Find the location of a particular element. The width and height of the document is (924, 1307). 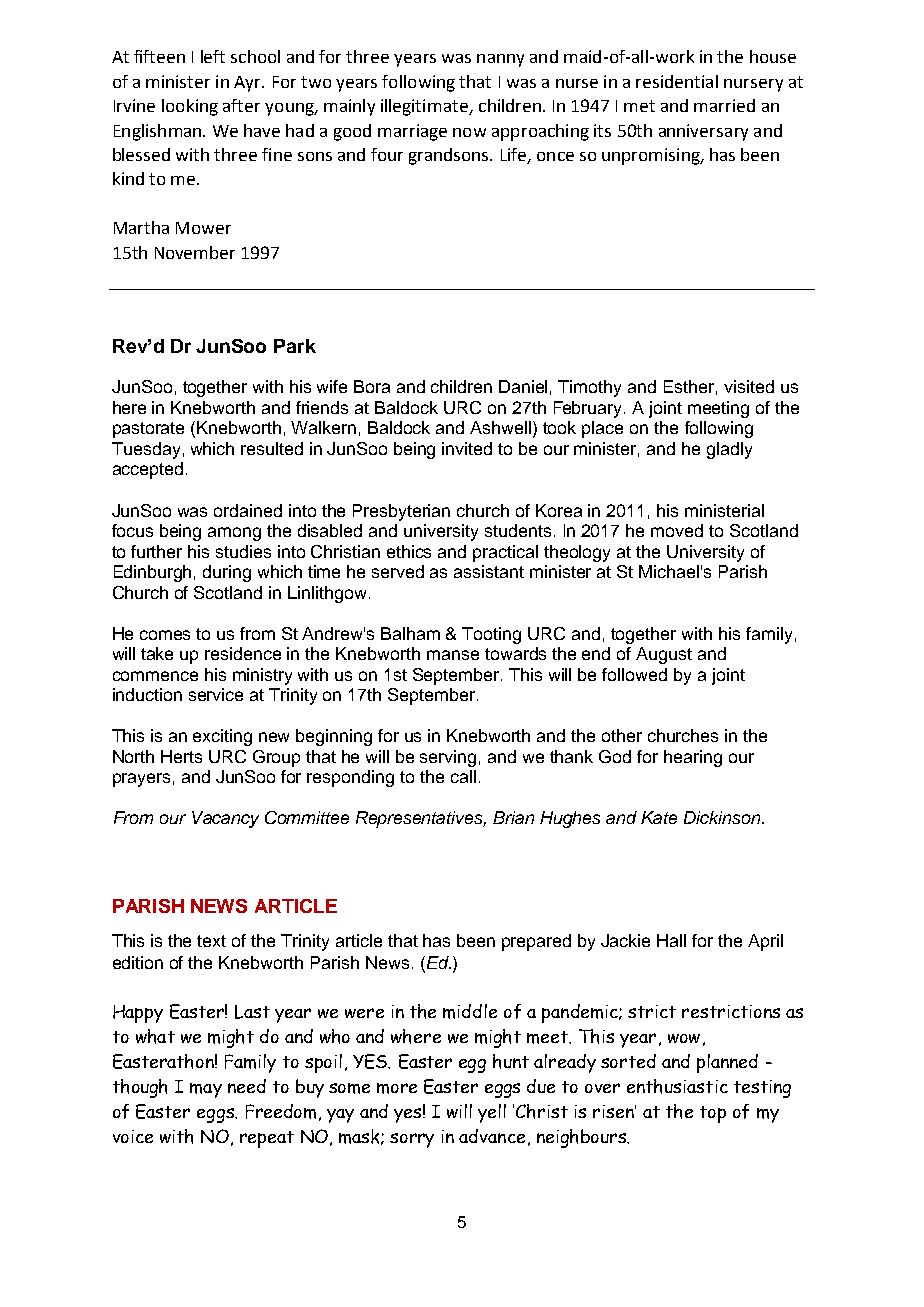

visited is located at coordinates (749, 386).
